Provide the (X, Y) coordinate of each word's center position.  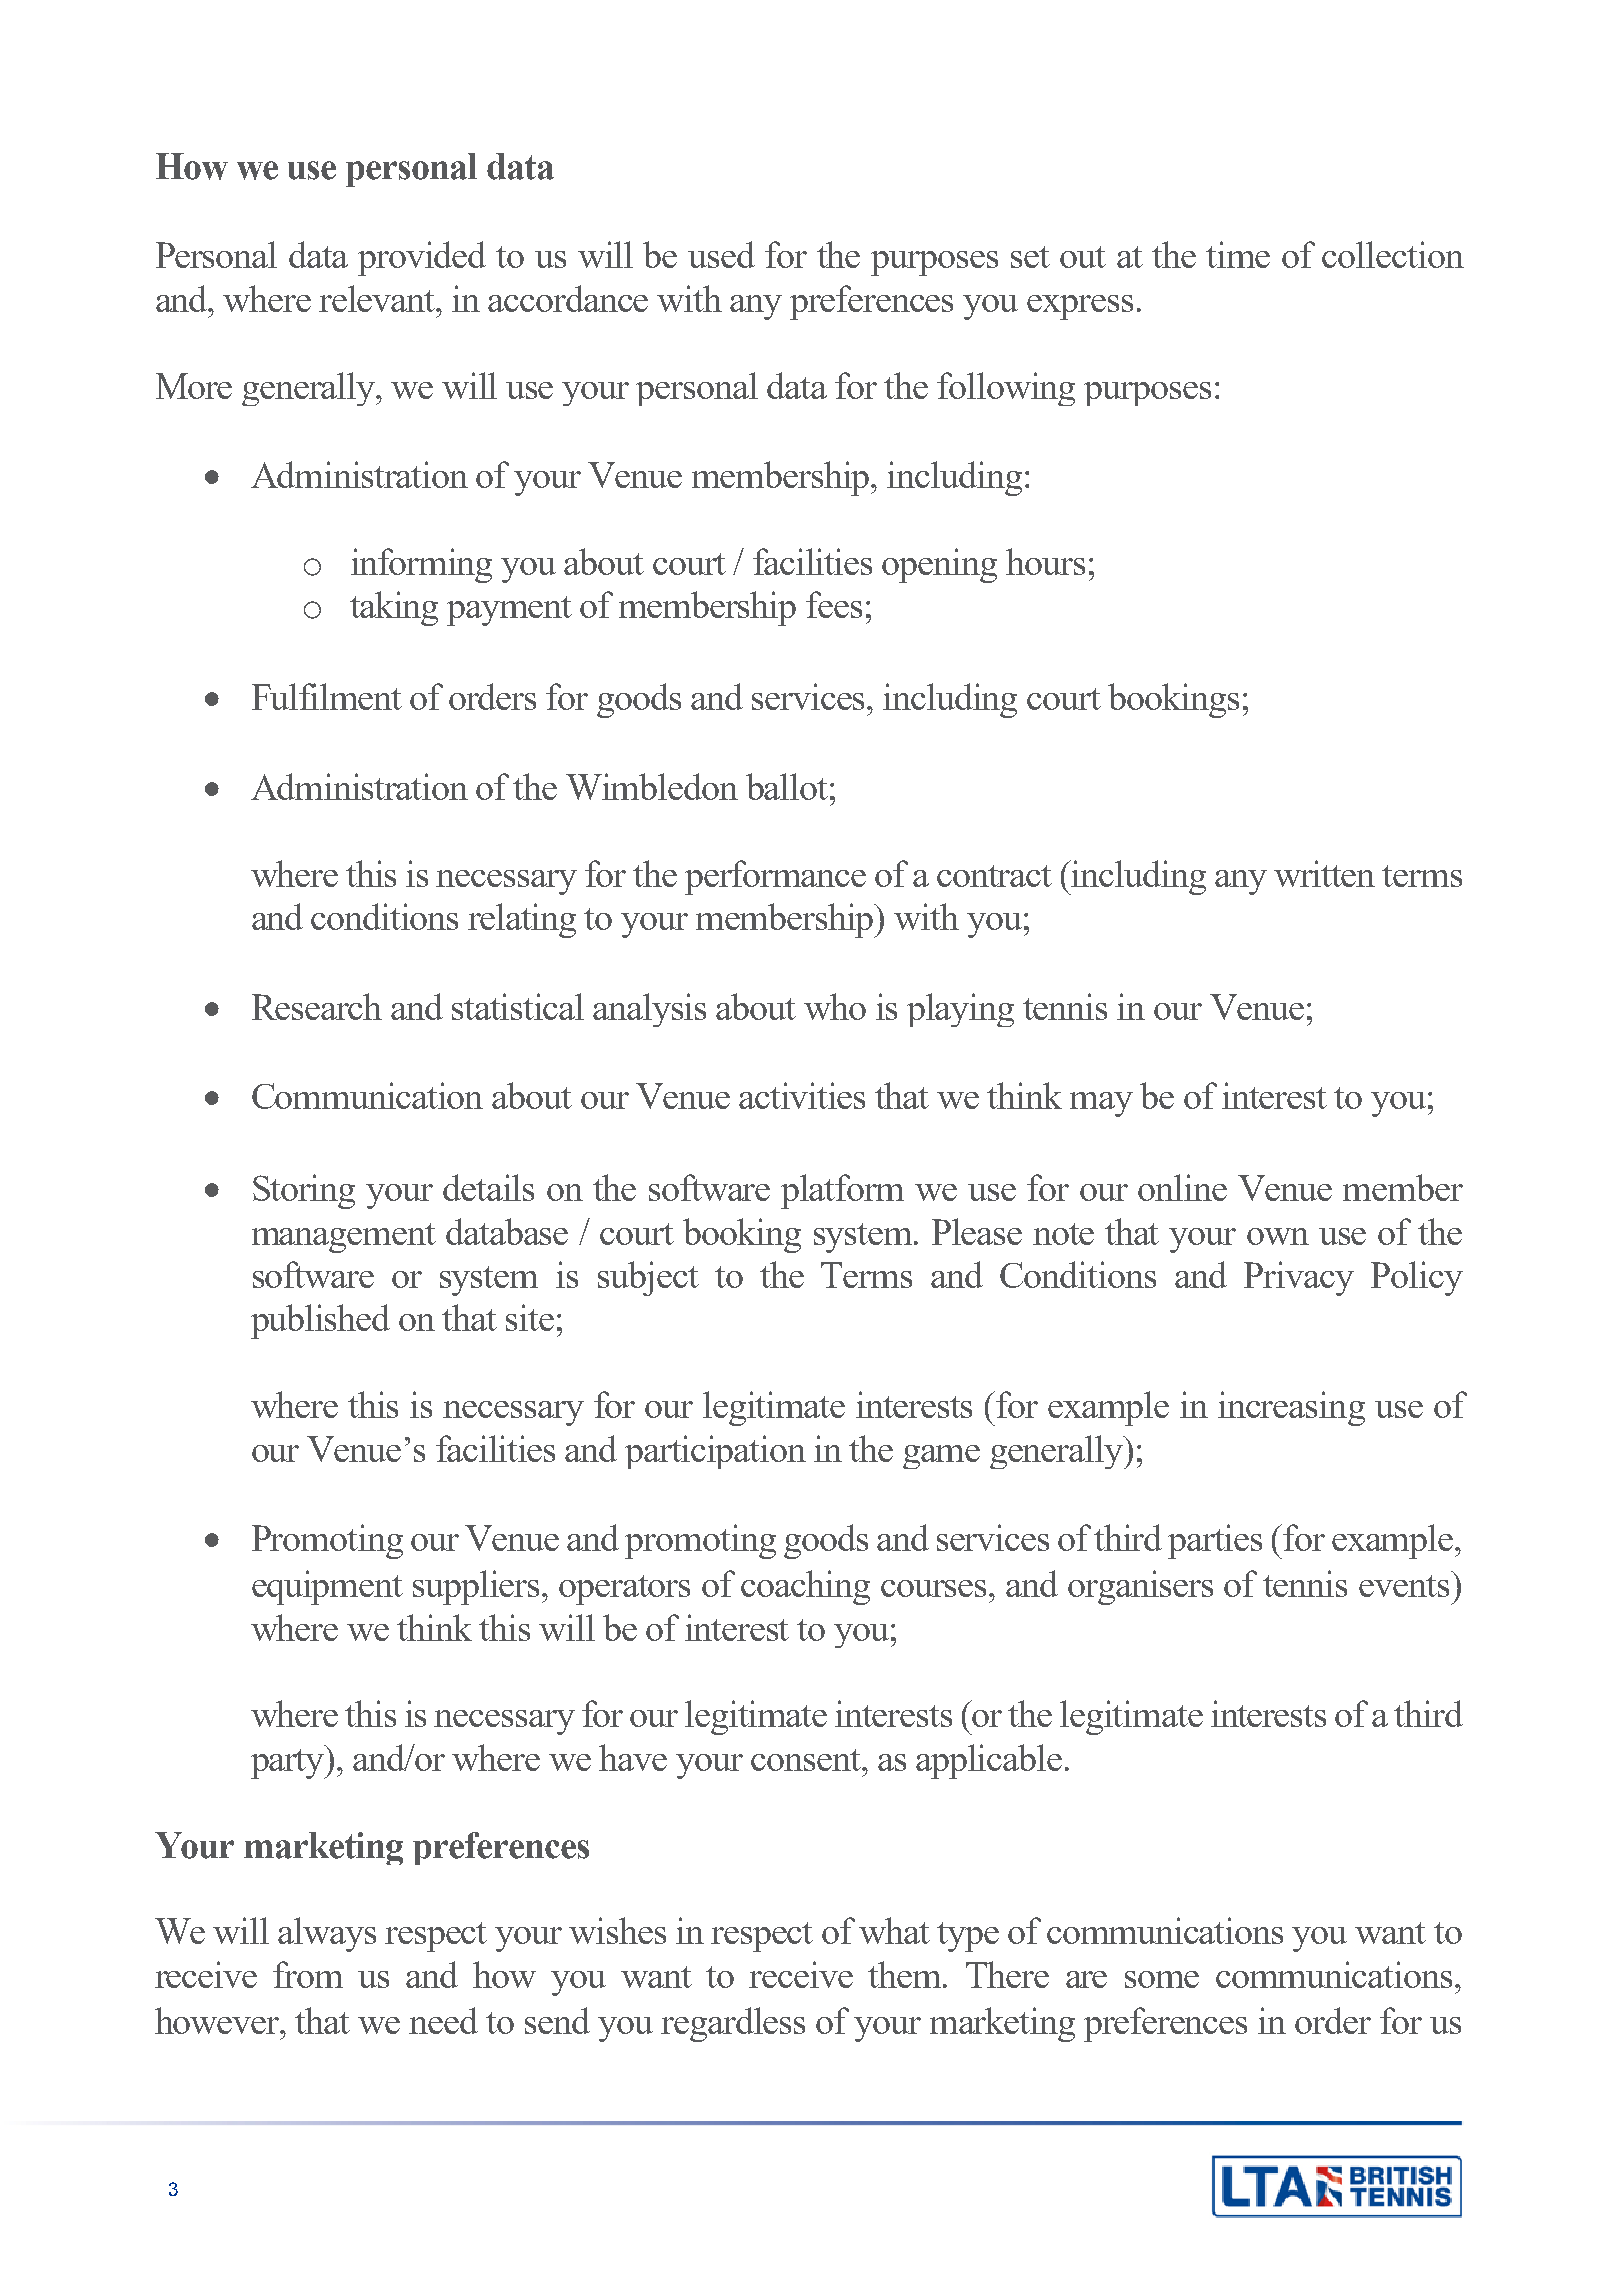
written (1324, 873)
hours (1045, 561)
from (308, 1974)
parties (1215, 1541)
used (721, 254)
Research (317, 1006)
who (835, 1006)
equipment (327, 1587)
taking (394, 608)
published (320, 1321)
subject (648, 1278)
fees (834, 604)
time (1238, 254)
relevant (378, 298)
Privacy (1299, 1278)
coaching (805, 1587)
